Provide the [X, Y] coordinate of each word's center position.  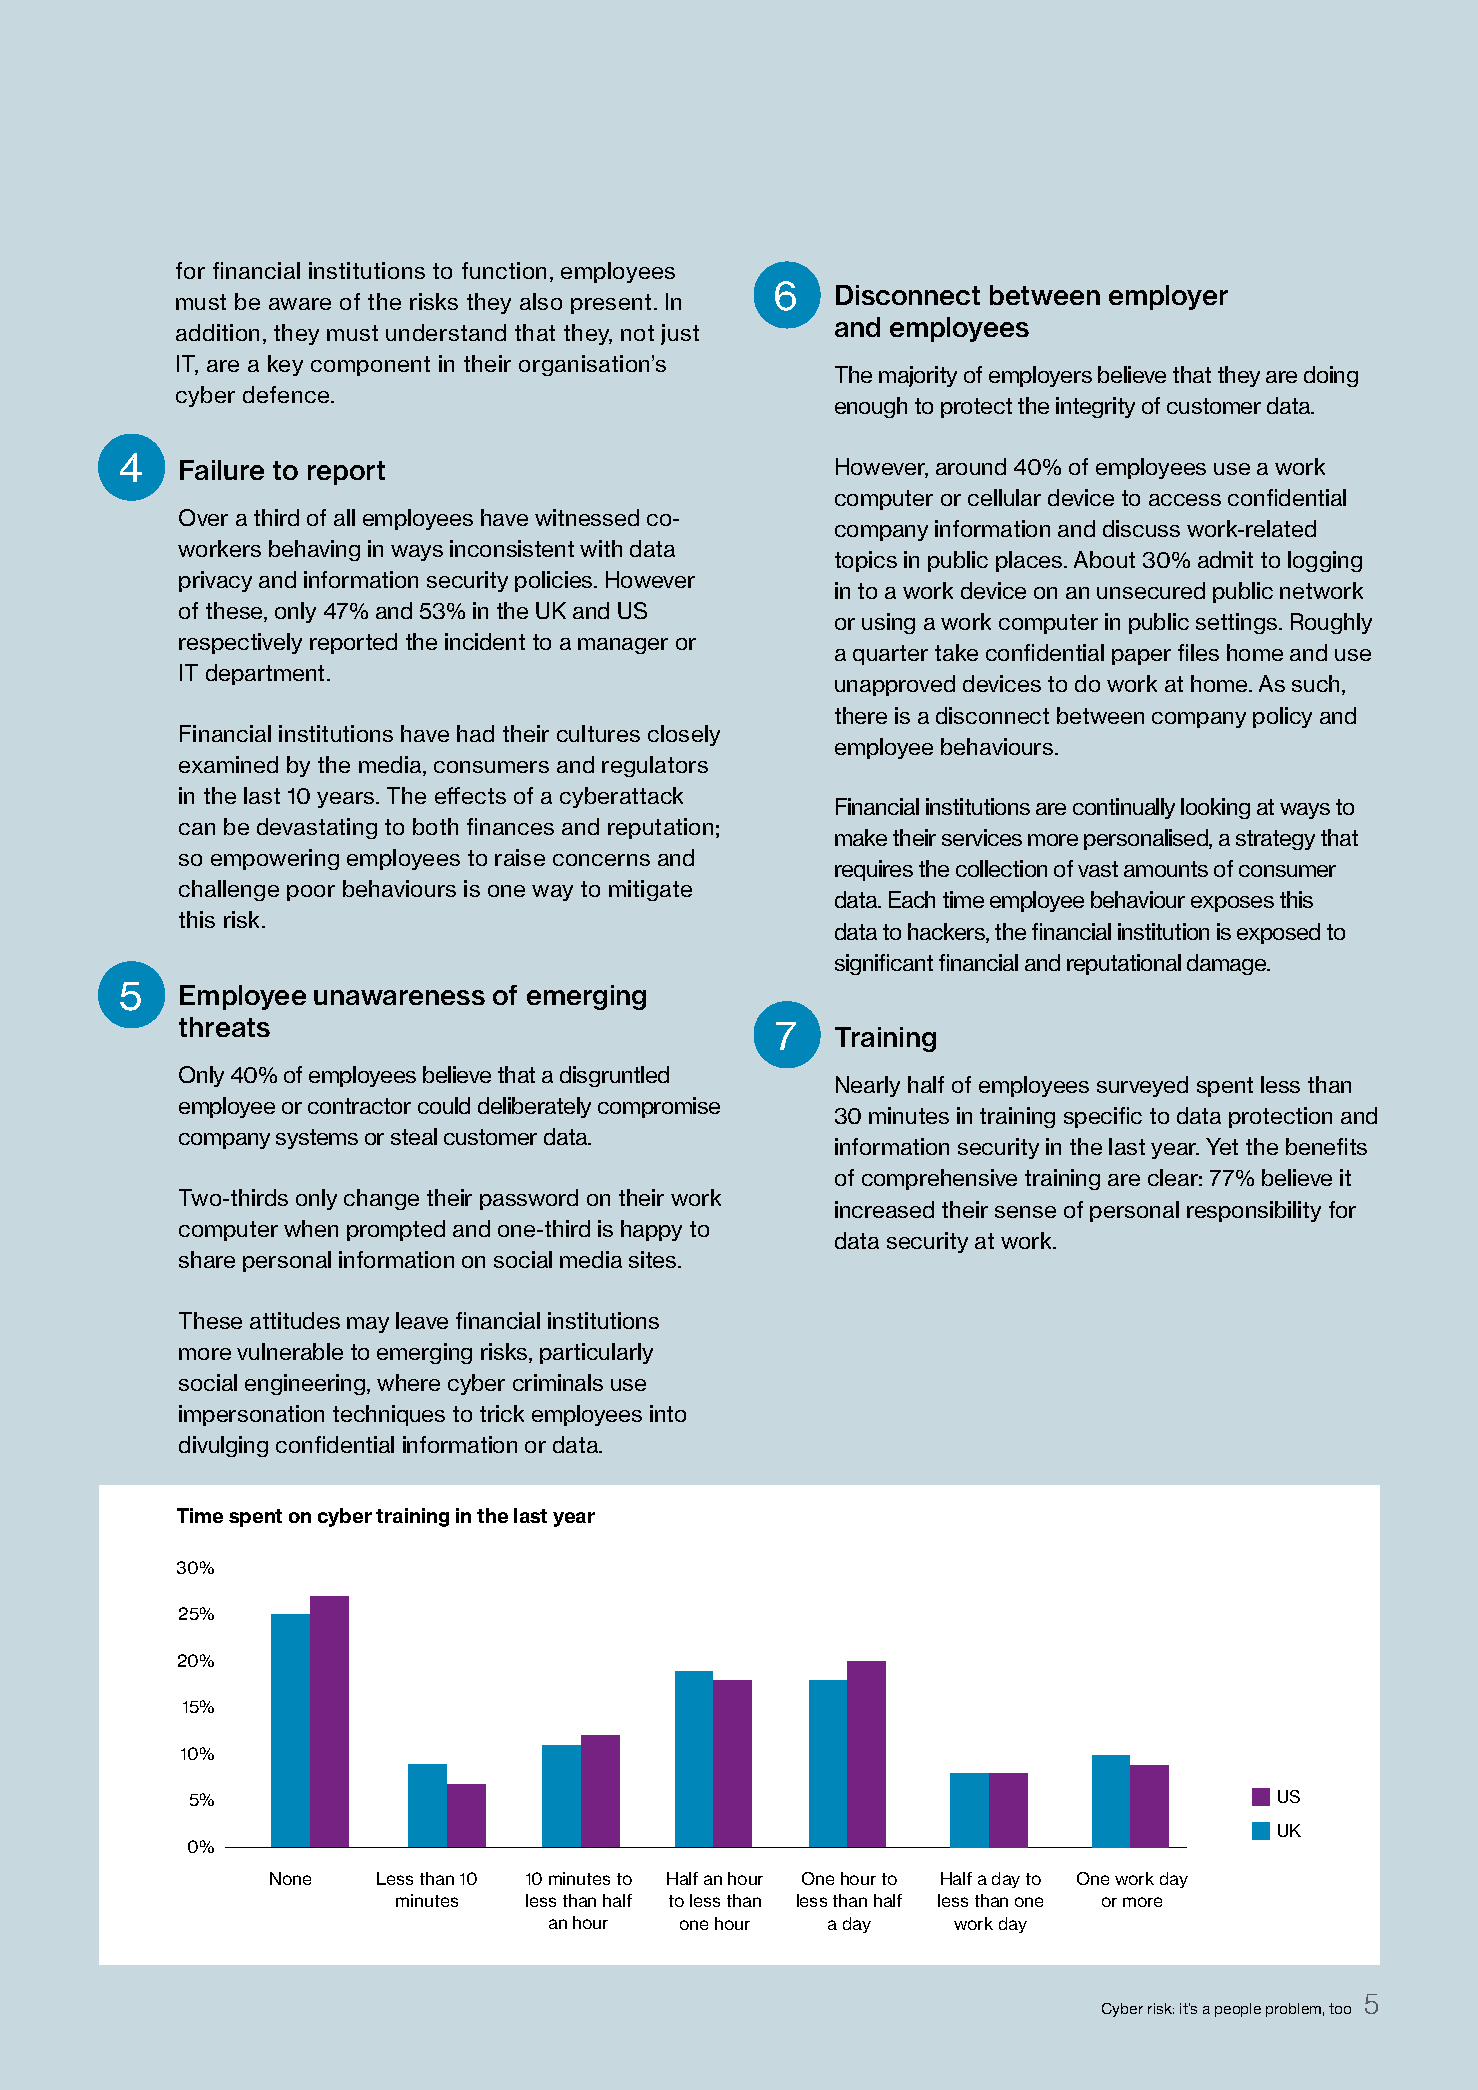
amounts [1166, 869]
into [668, 1413]
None [290, 1878]
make [861, 837]
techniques [389, 1415]
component [370, 366]
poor [311, 893]
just [680, 334]
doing [1331, 376]
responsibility [1254, 1211]
